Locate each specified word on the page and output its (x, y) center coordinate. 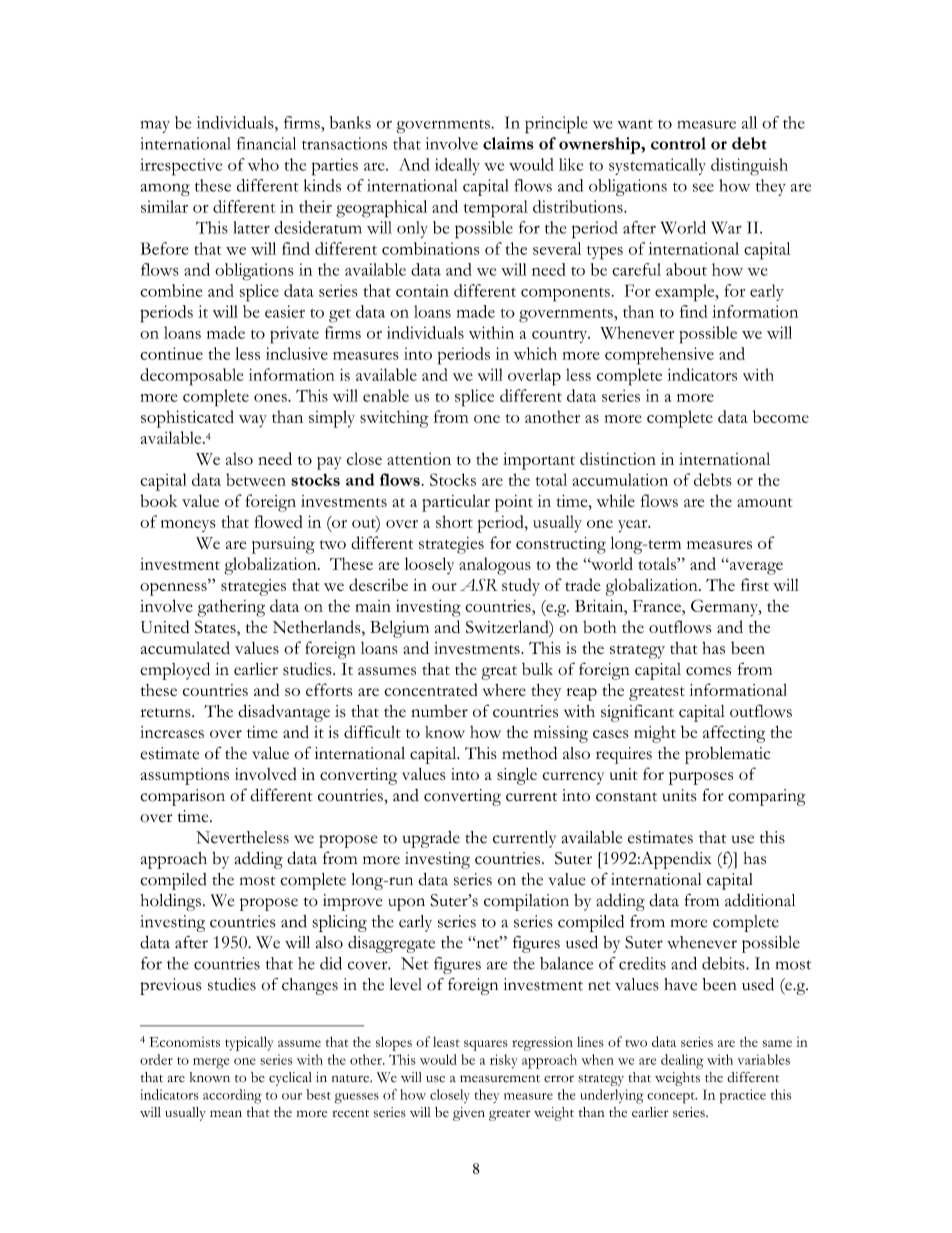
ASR (478, 584)
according (232, 1096)
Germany (725, 608)
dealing (682, 1061)
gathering (231, 608)
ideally (457, 166)
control (678, 143)
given (469, 1114)
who (263, 164)
